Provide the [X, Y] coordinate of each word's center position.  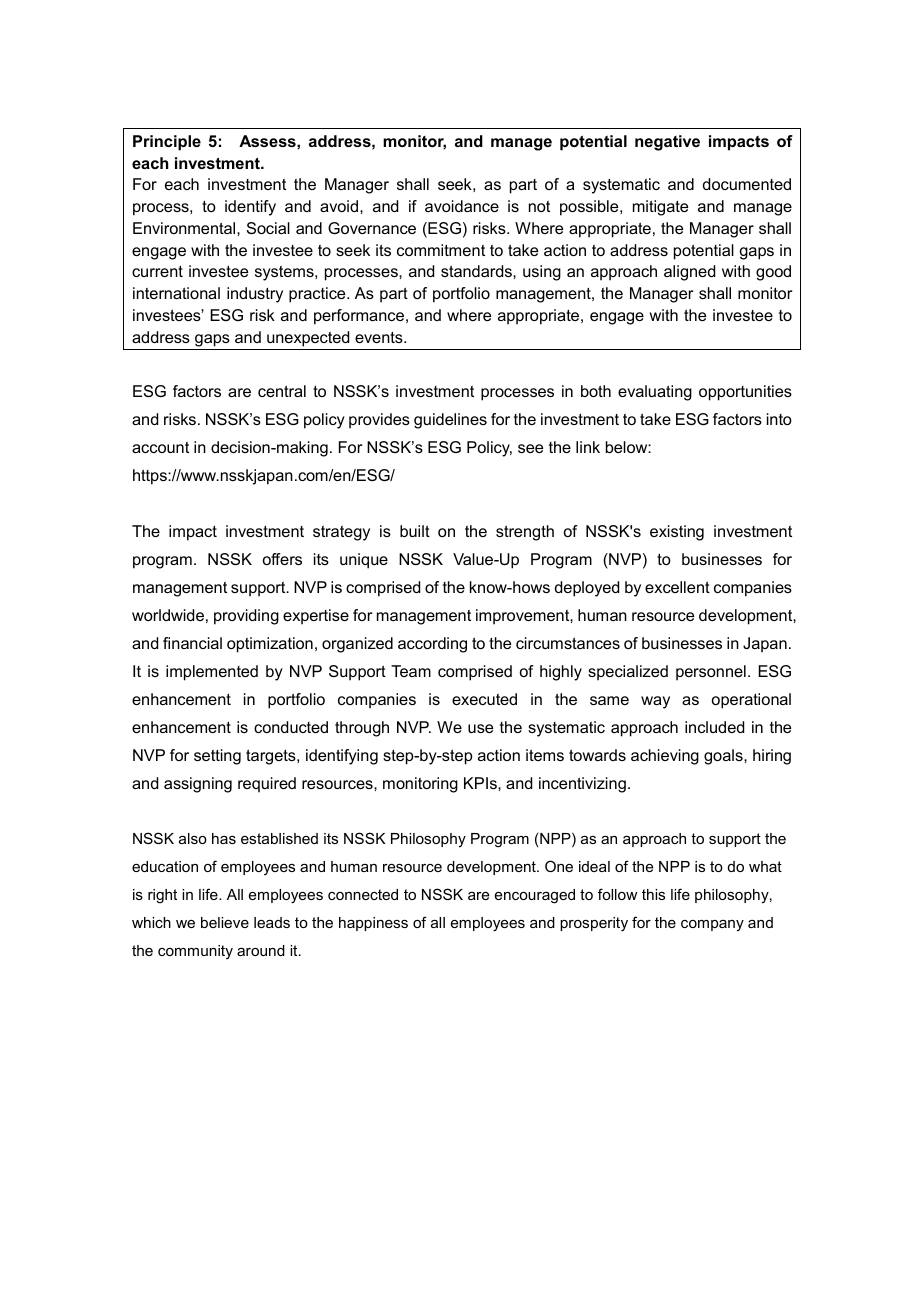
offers [282, 559]
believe [225, 922]
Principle [167, 143]
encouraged [535, 896]
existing [677, 533]
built [415, 531]
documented [747, 184]
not [539, 206]
